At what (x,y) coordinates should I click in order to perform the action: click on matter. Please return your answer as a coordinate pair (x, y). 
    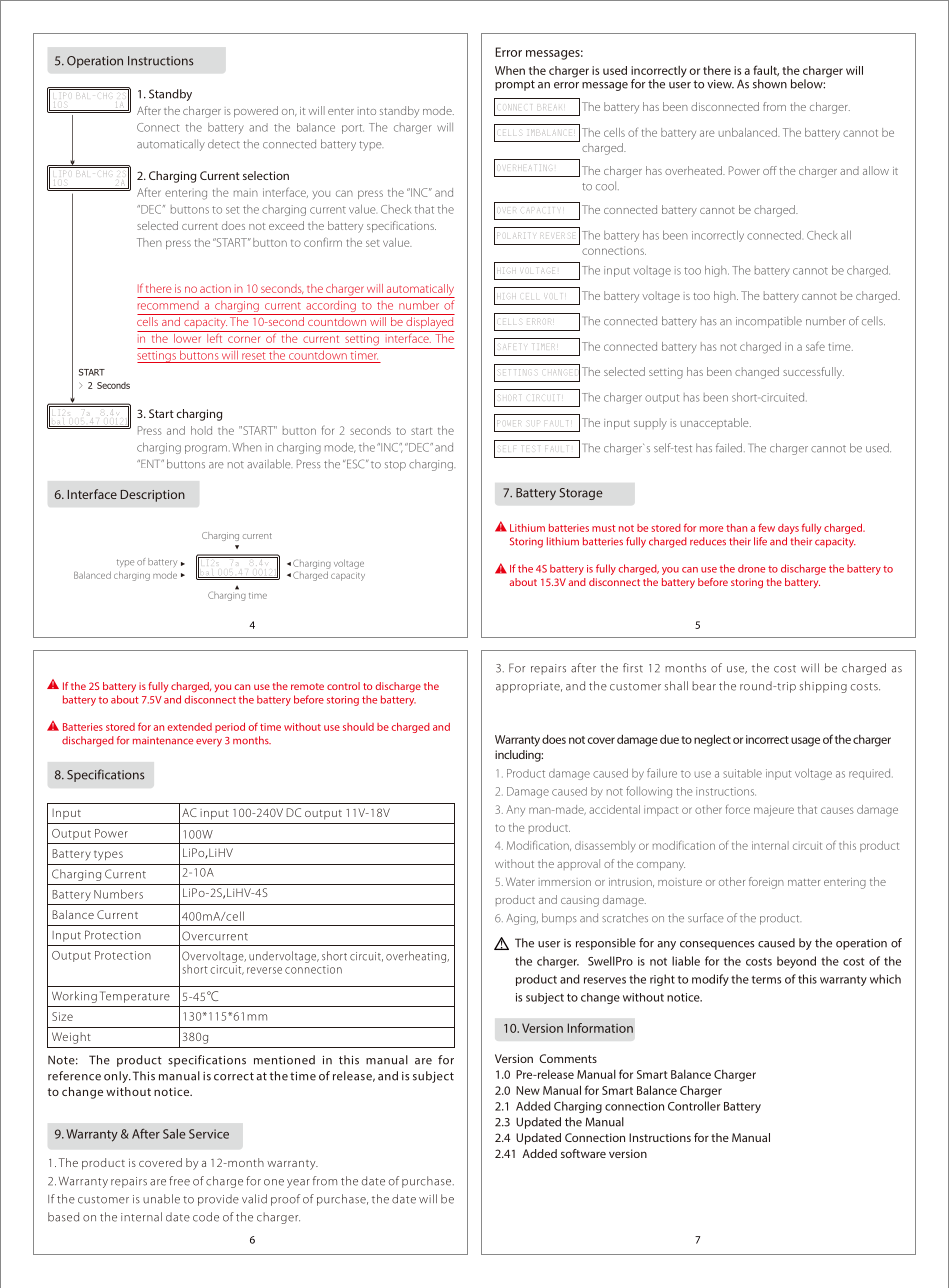
    Looking at the image, I should click on (804, 882).
